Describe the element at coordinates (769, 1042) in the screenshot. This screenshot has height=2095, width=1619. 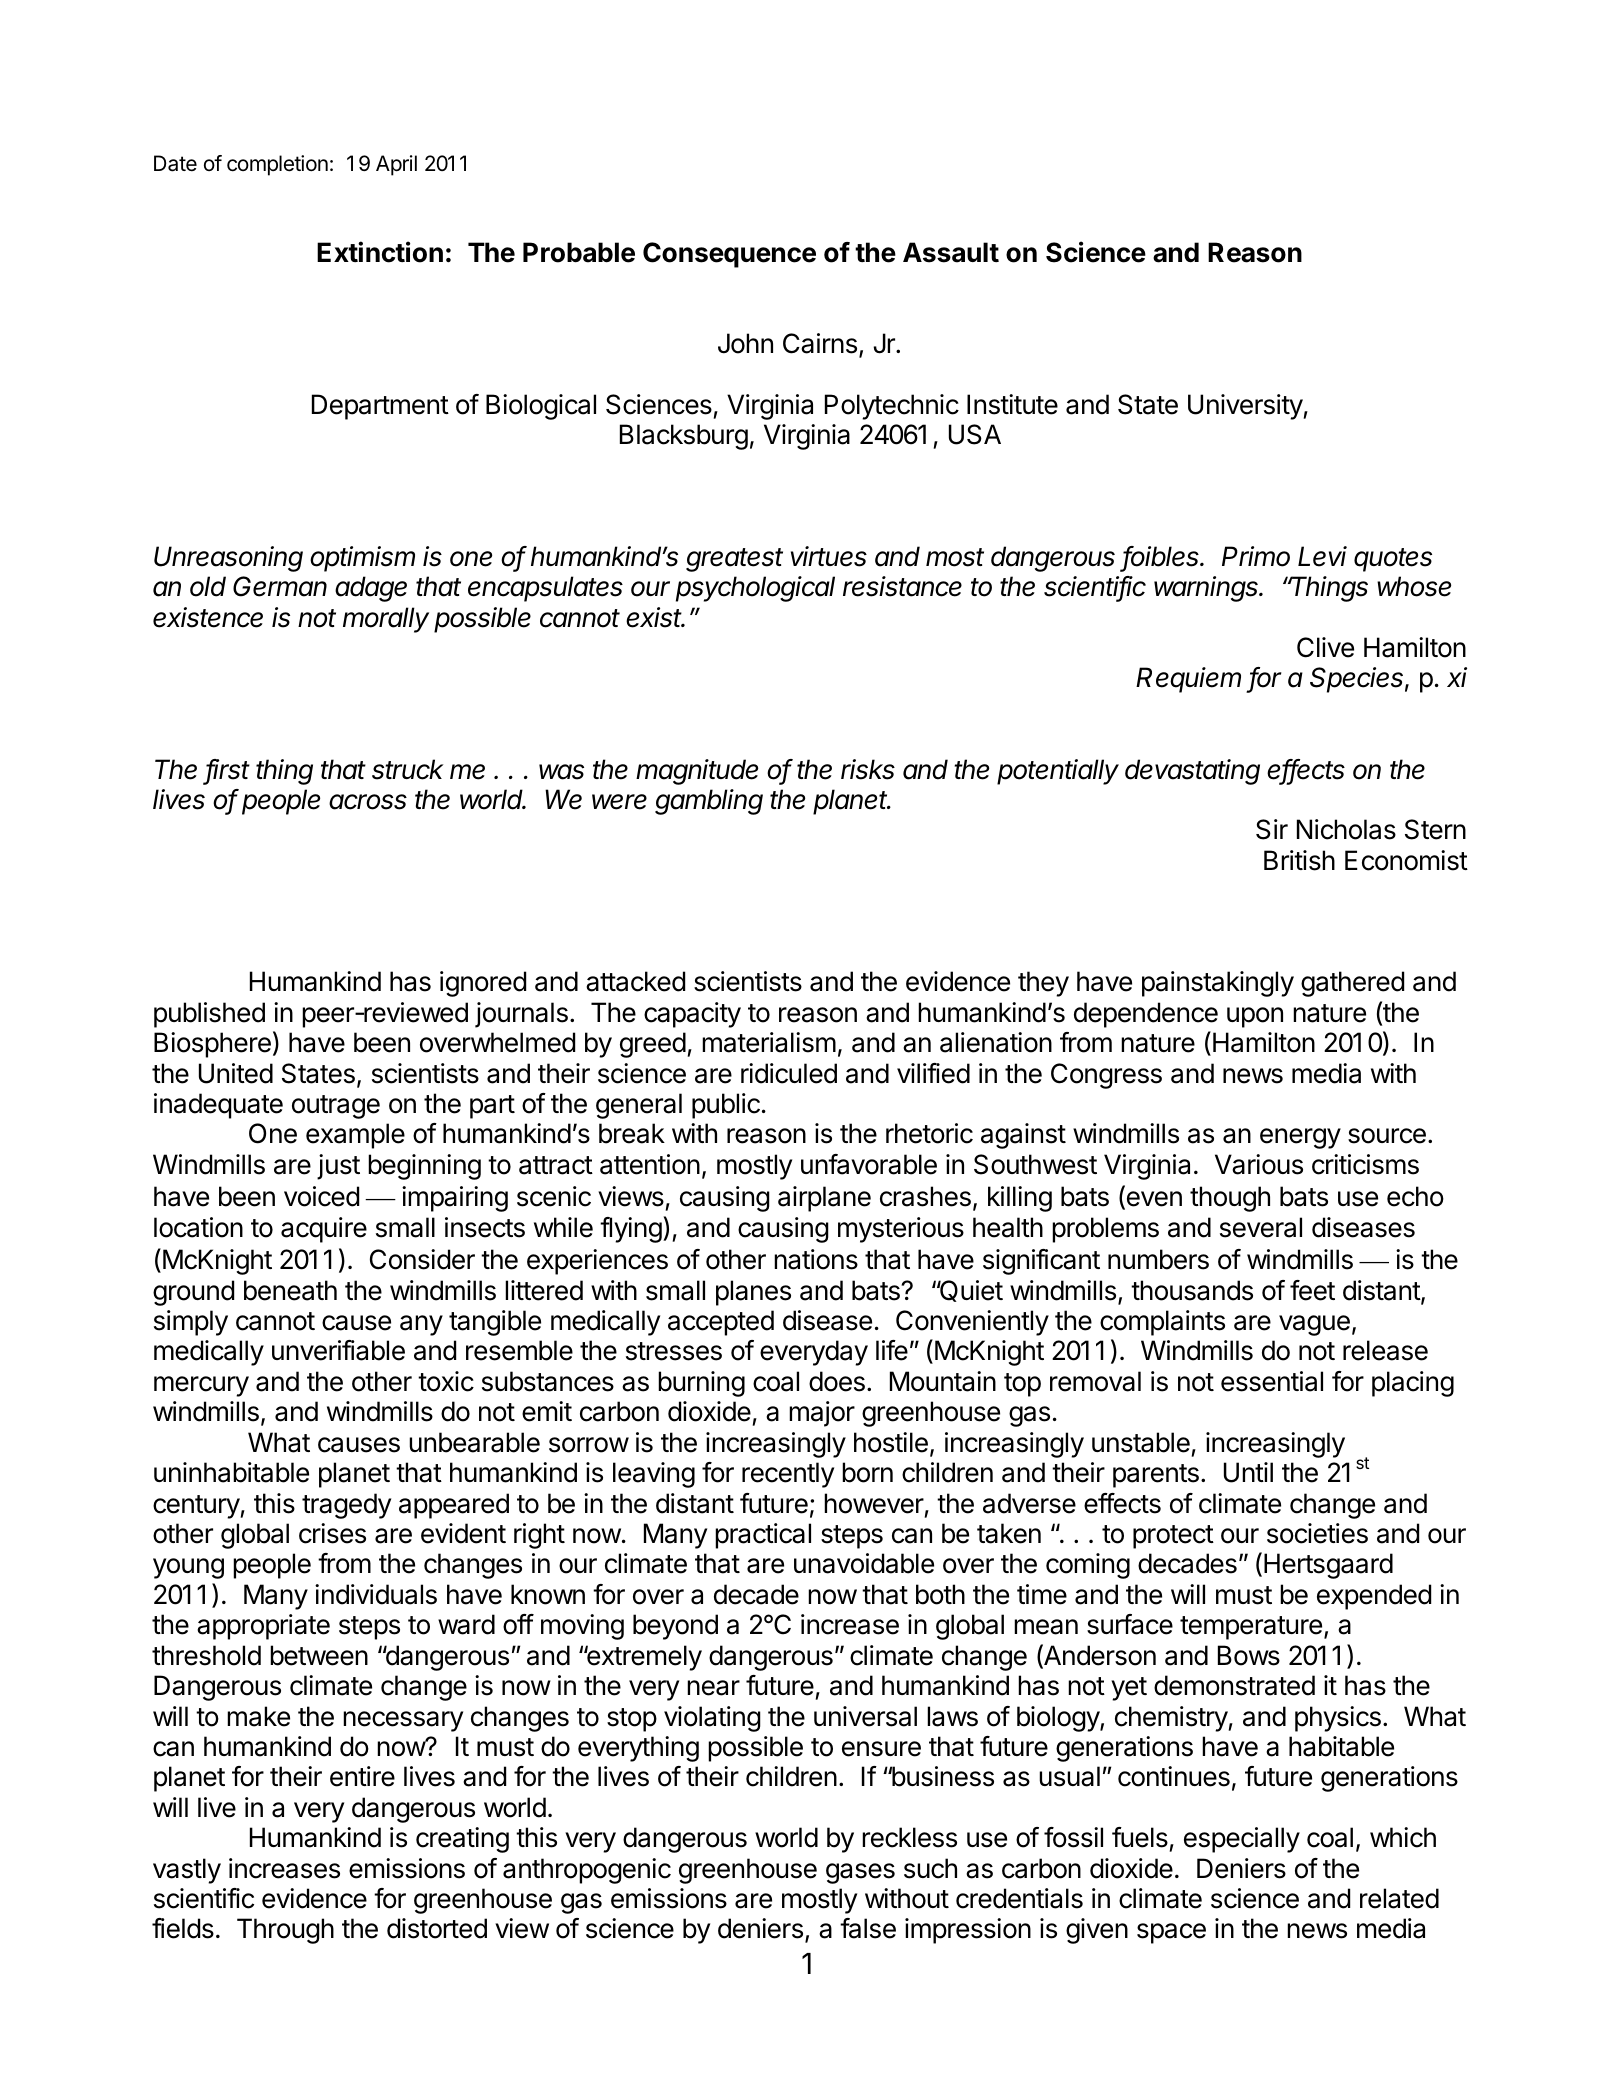
I see `materialism` at that location.
